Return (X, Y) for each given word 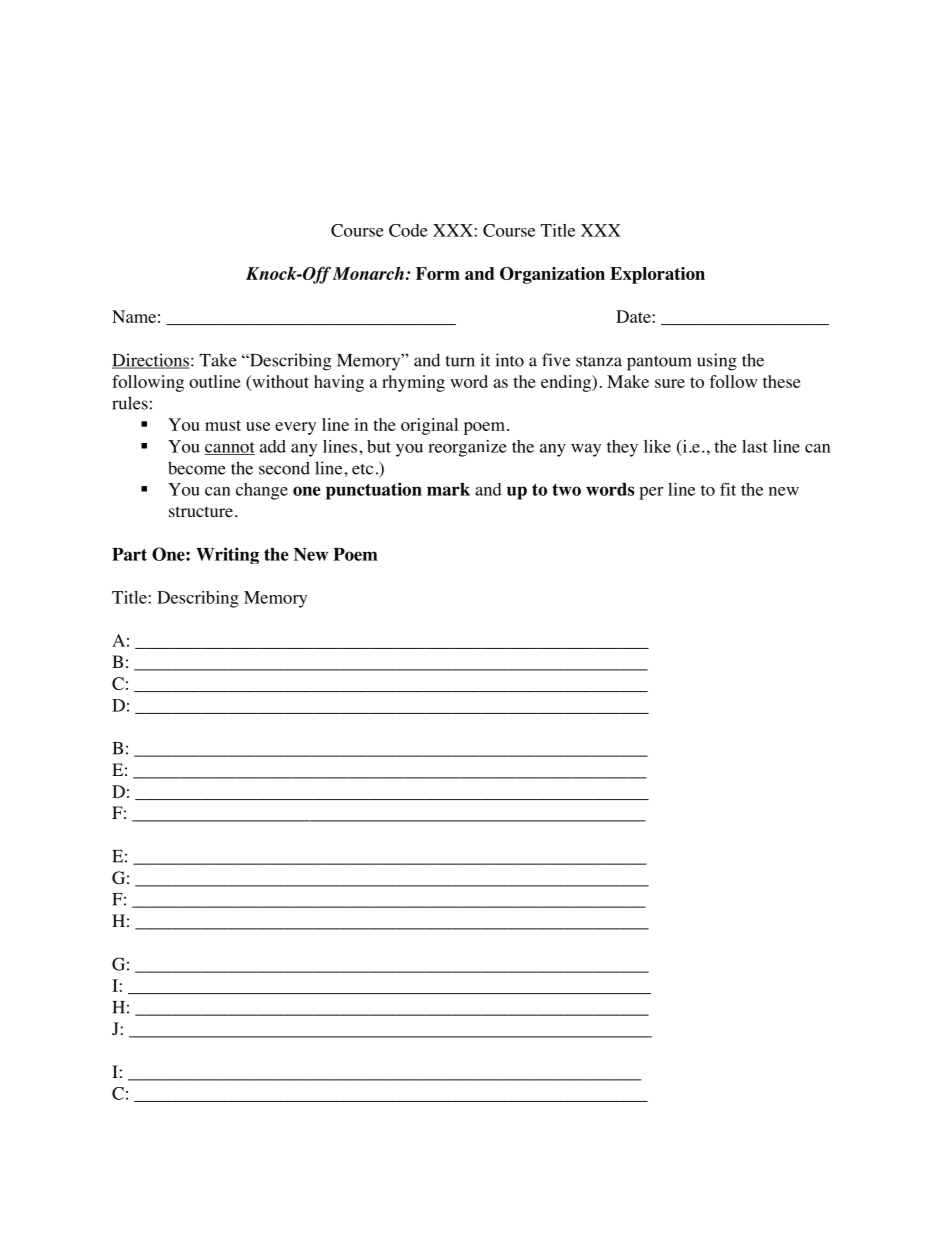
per (651, 493)
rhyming (413, 383)
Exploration (657, 275)
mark (448, 489)
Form (438, 273)
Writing (227, 555)
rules (130, 403)
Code (408, 230)
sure (670, 383)
